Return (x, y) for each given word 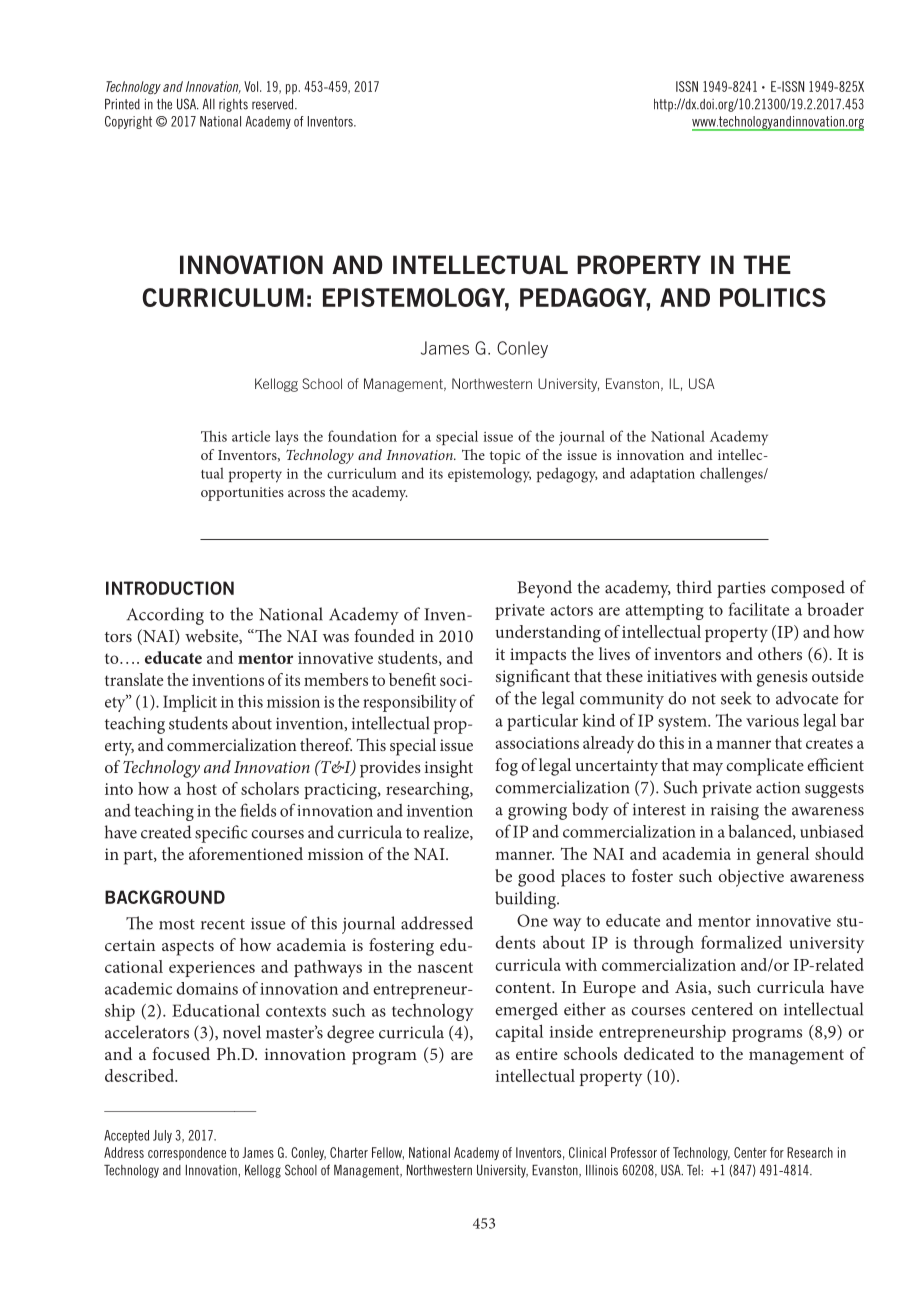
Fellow (387, 1152)
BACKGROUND (165, 897)
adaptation (662, 474)
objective (751, 878)
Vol (251, 86)
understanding (548, 634)
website (211, 635)
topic (505, 457)
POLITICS (773, 297)
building (526, 900)
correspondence (187, 1153)
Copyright (128, 122)
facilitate (758, 609)
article (251, 436)
